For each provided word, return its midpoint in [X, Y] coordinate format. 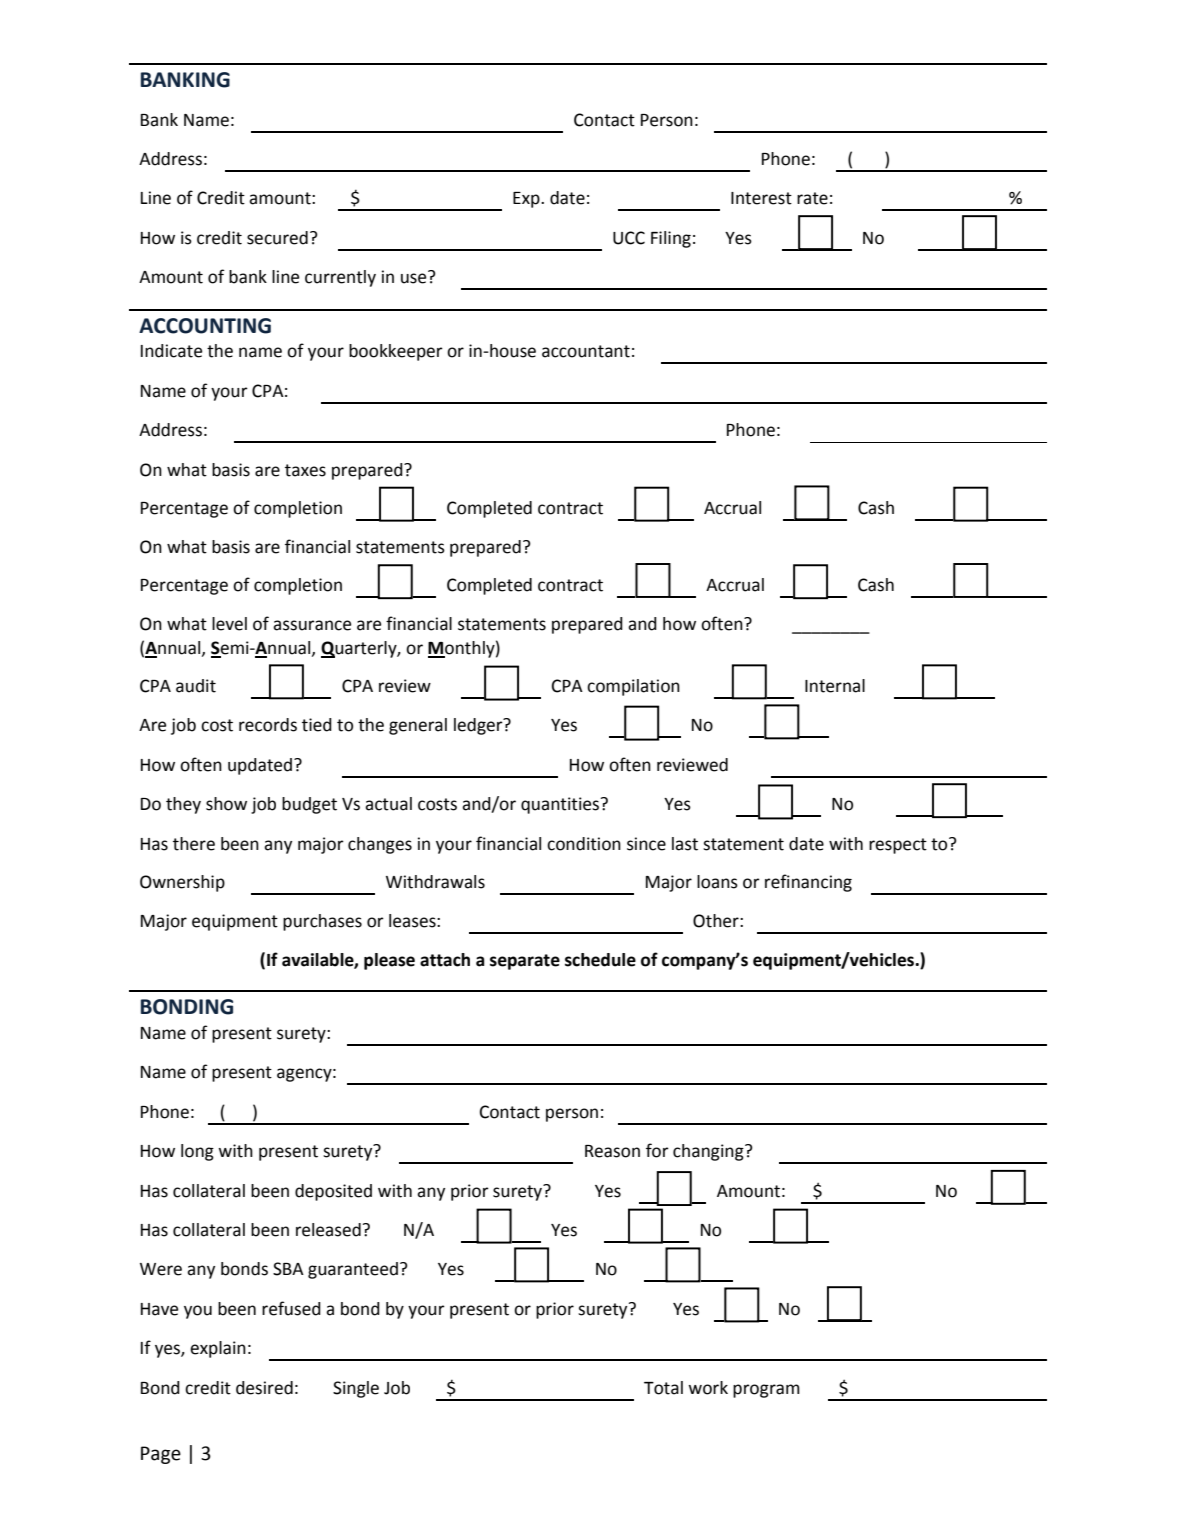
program [766, 1391]
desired [264, 1388]
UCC [629, 238]
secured [277, 238]
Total [663, 1388]
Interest [761, 198]
